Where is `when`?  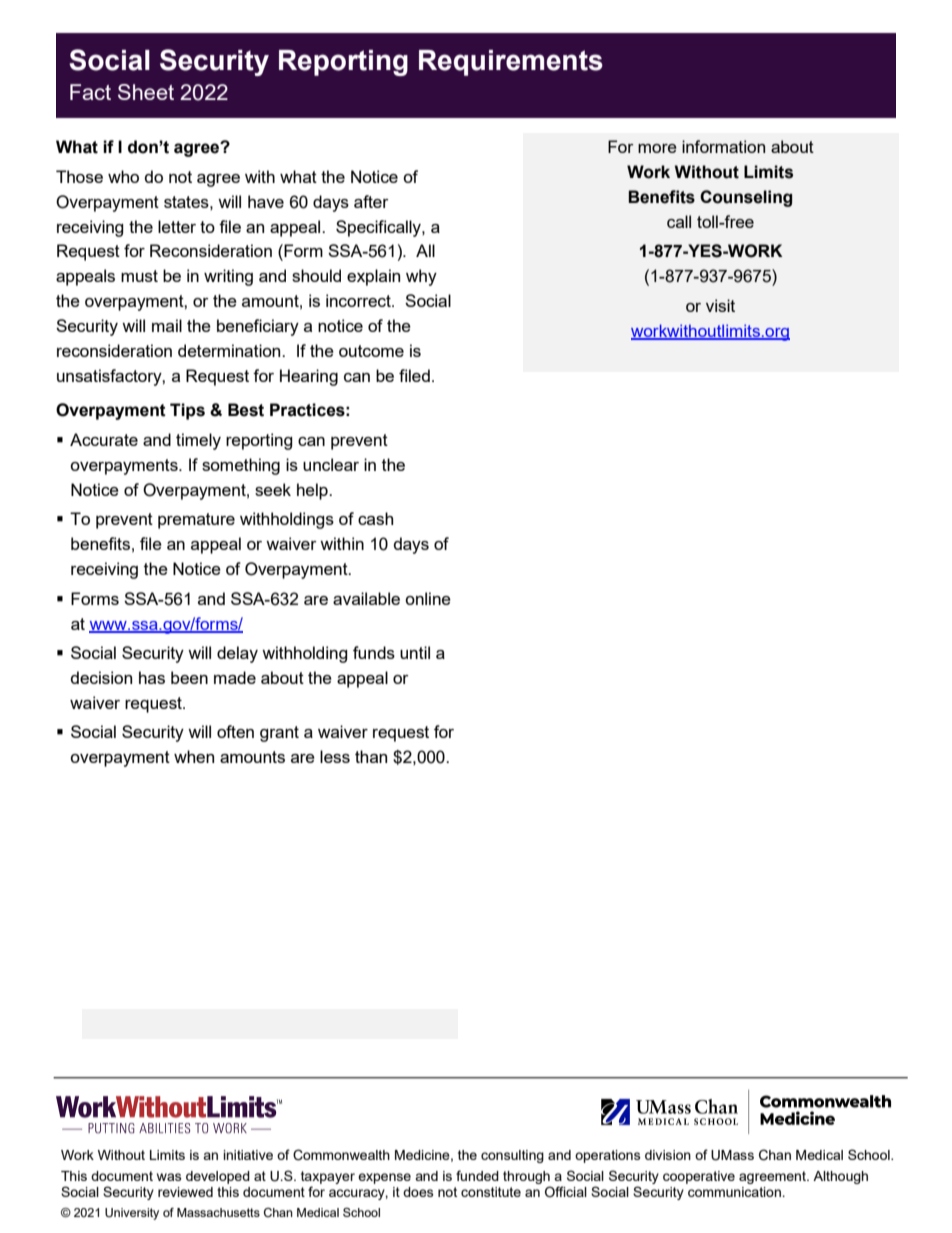 when is located at coordinates (194, 756).
